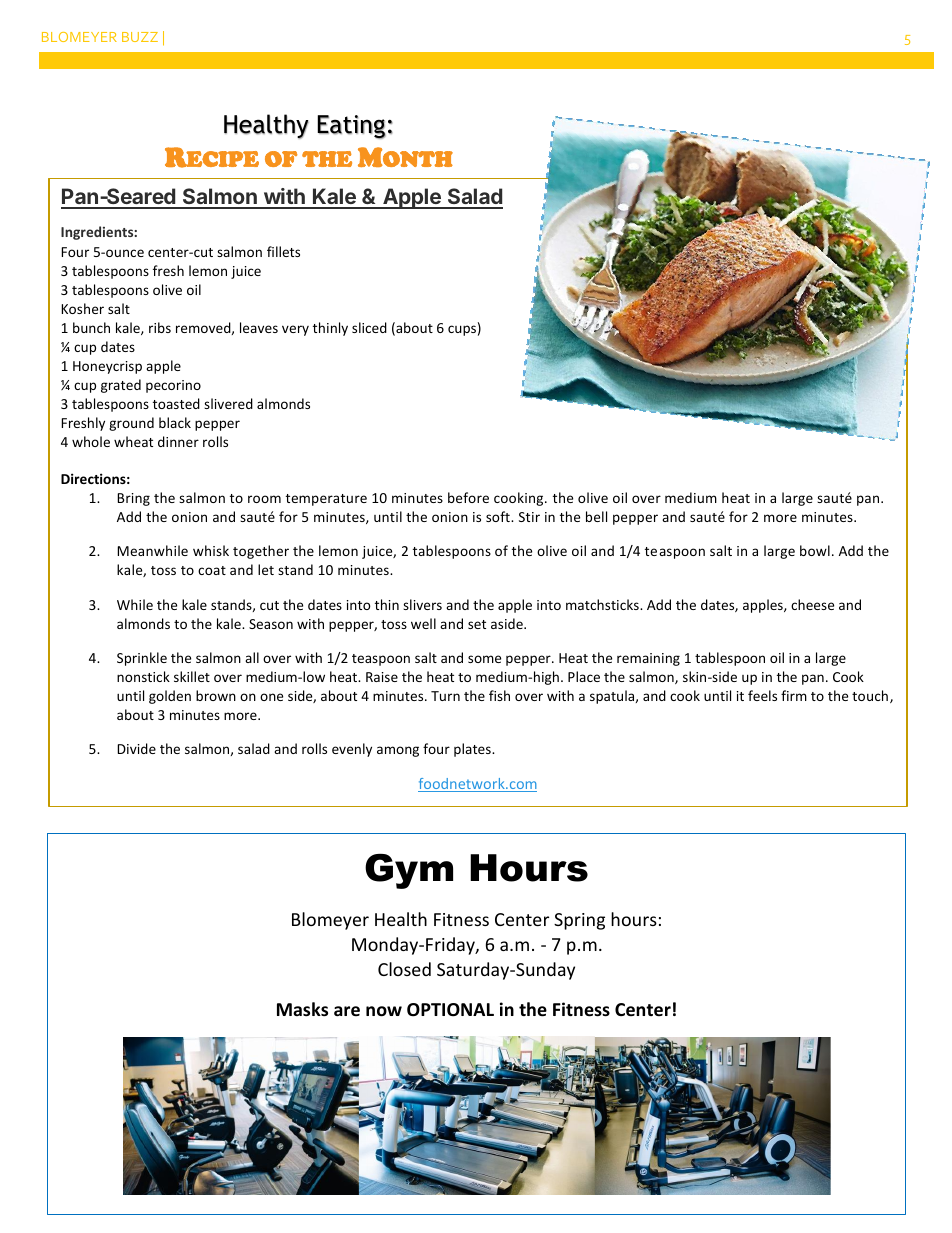  Describe the element at coordinates (140, 37) in the document. I see `BUZZ` at that location.
